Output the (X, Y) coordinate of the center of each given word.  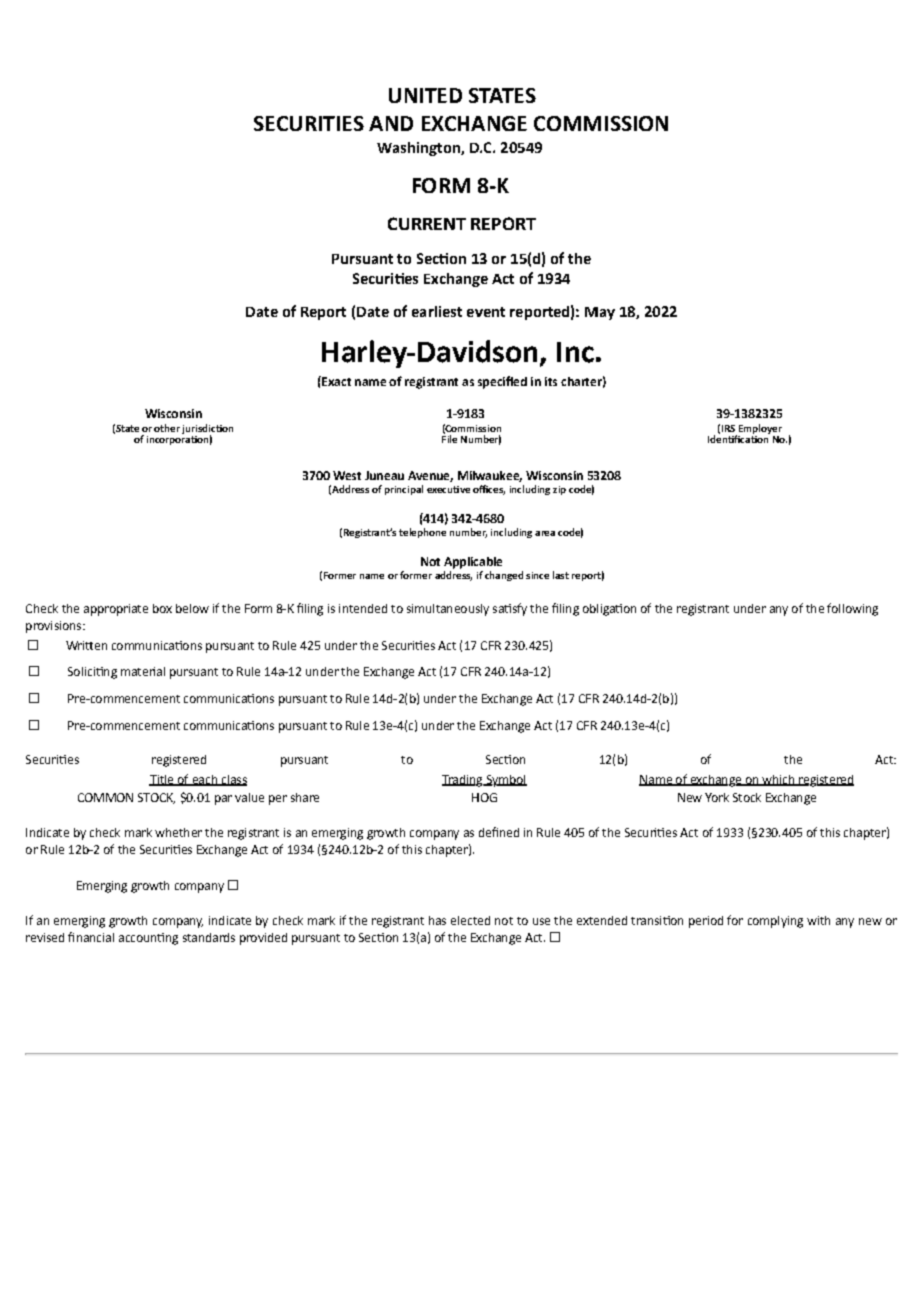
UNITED (425, 95)
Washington (419, 149)
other (167, 428)
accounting (148, 939)
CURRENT (427, 223)
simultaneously (448, 610)
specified (502, 382)
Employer (759, 430)
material (143, 671)
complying (775, 922)
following (852, 609)
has (437, 920)
